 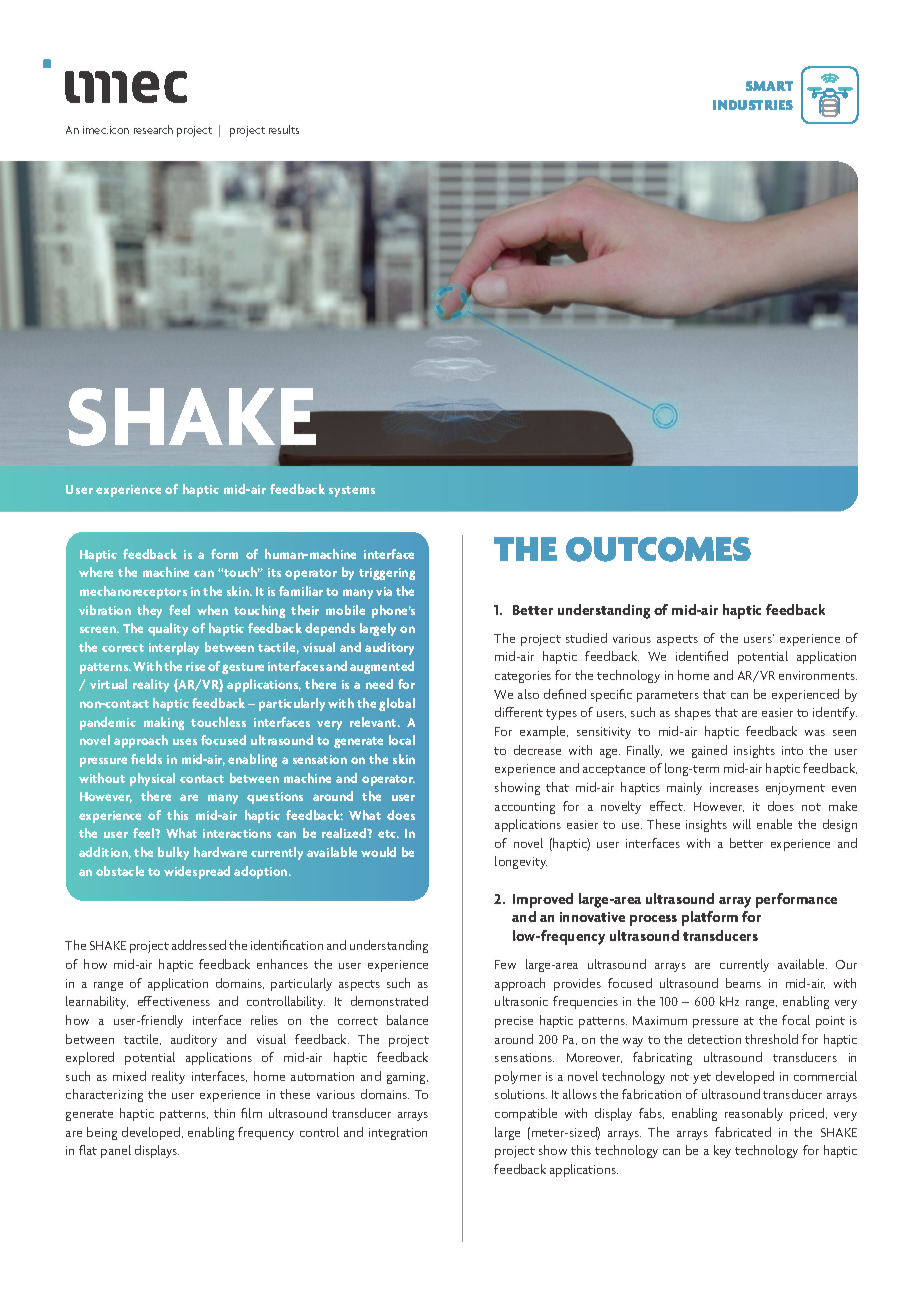 What do you see at coordinates (168, 629) in the screenshot?
I see `quality` at bounding box center [168, 629].
